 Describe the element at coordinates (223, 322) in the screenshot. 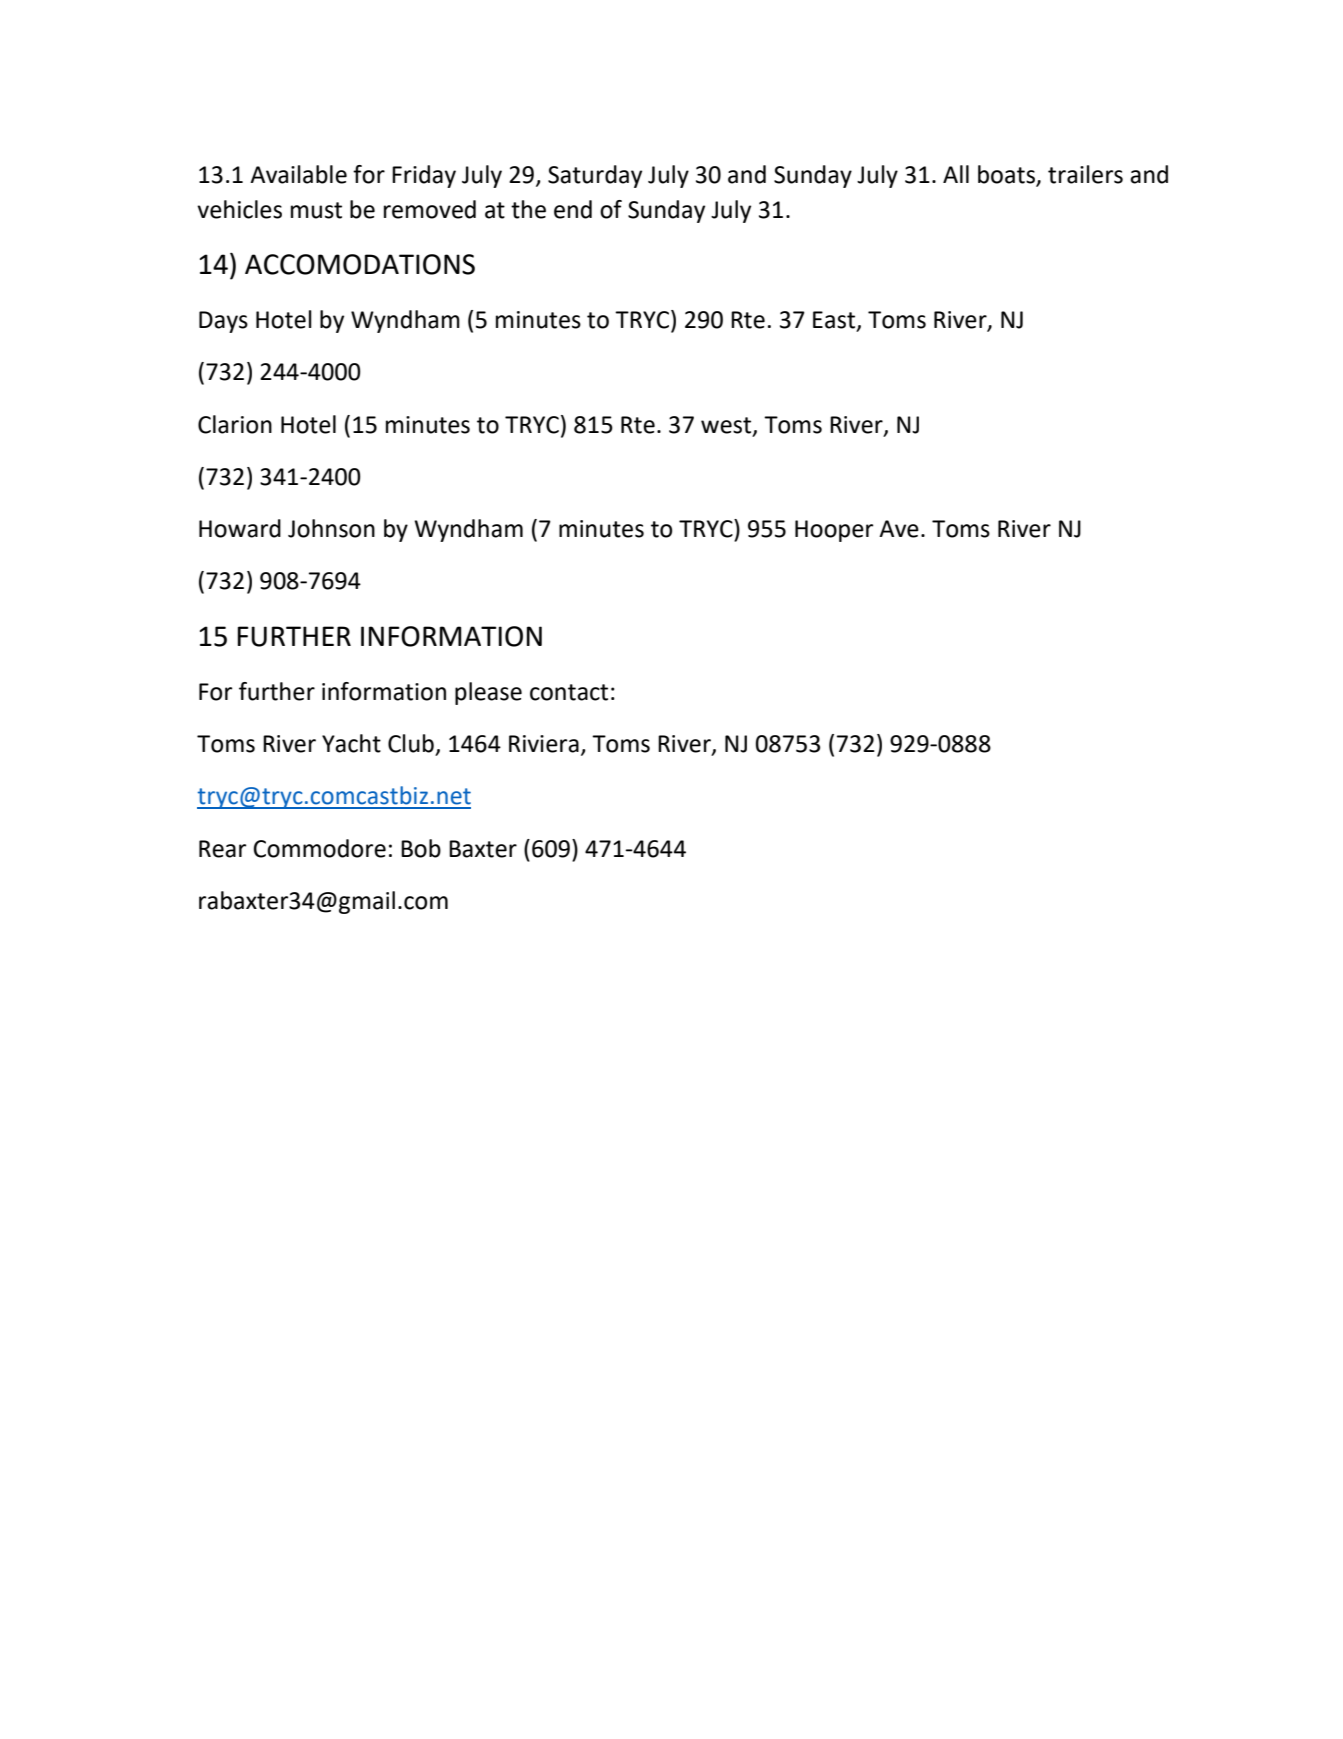

I see `Days` at that location.
